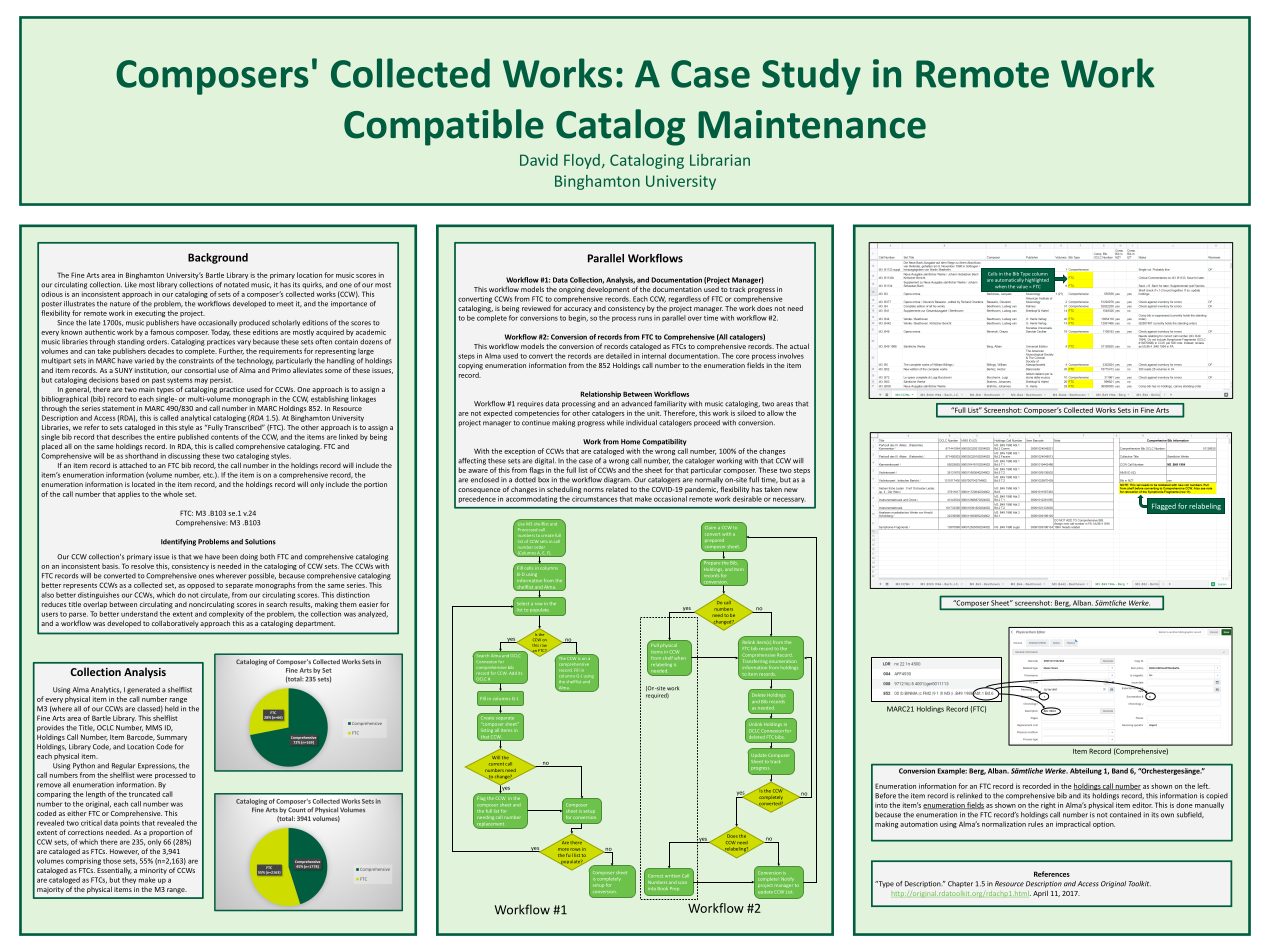 The image size is (1270, 952). What do you see at coordinates (582, 161) in the screenshot?
I see `Floyd` at bounding box center [582, 161].
